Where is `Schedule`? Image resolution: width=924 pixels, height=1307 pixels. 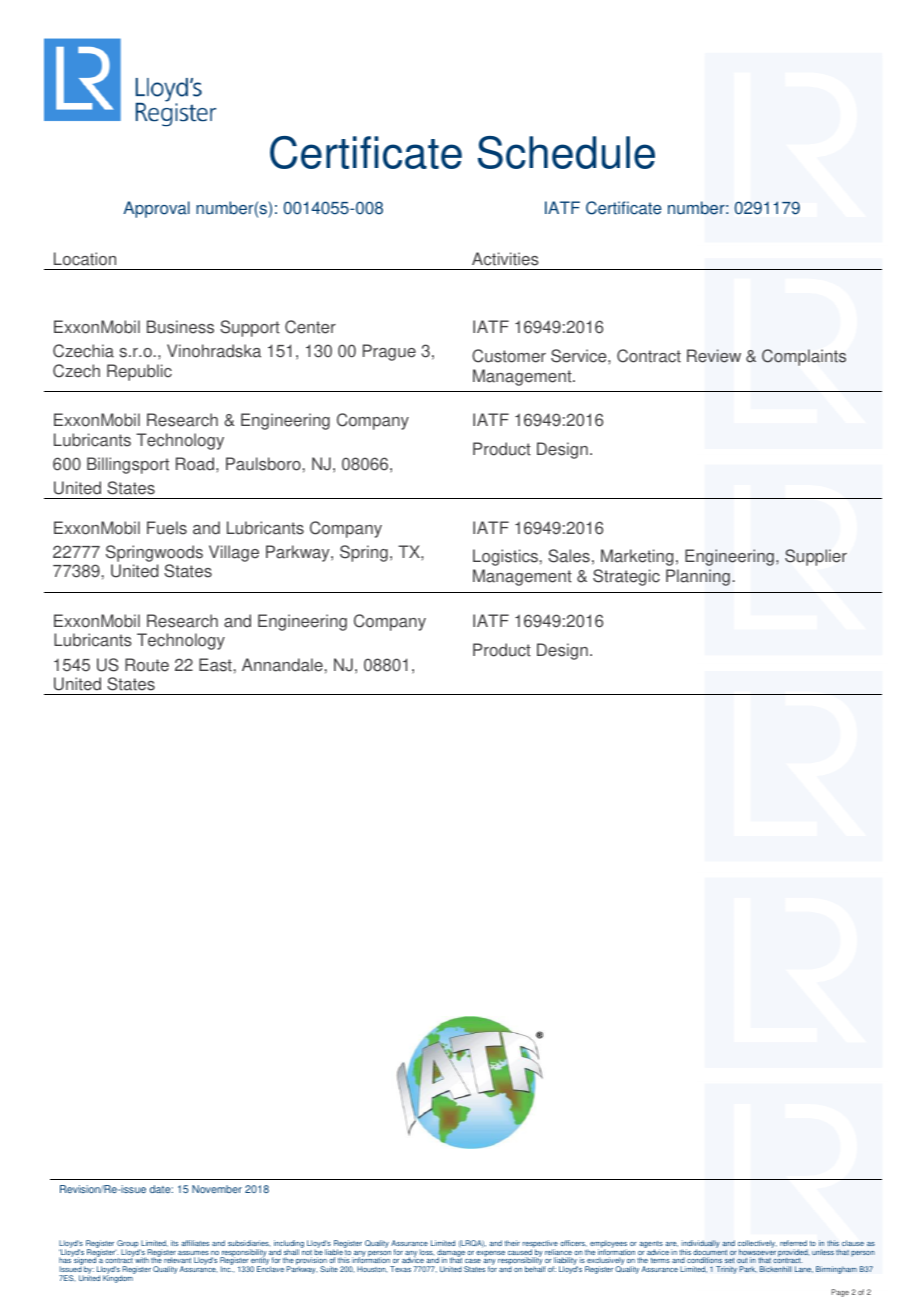
Schedule is located at coordinates (566, 152).
